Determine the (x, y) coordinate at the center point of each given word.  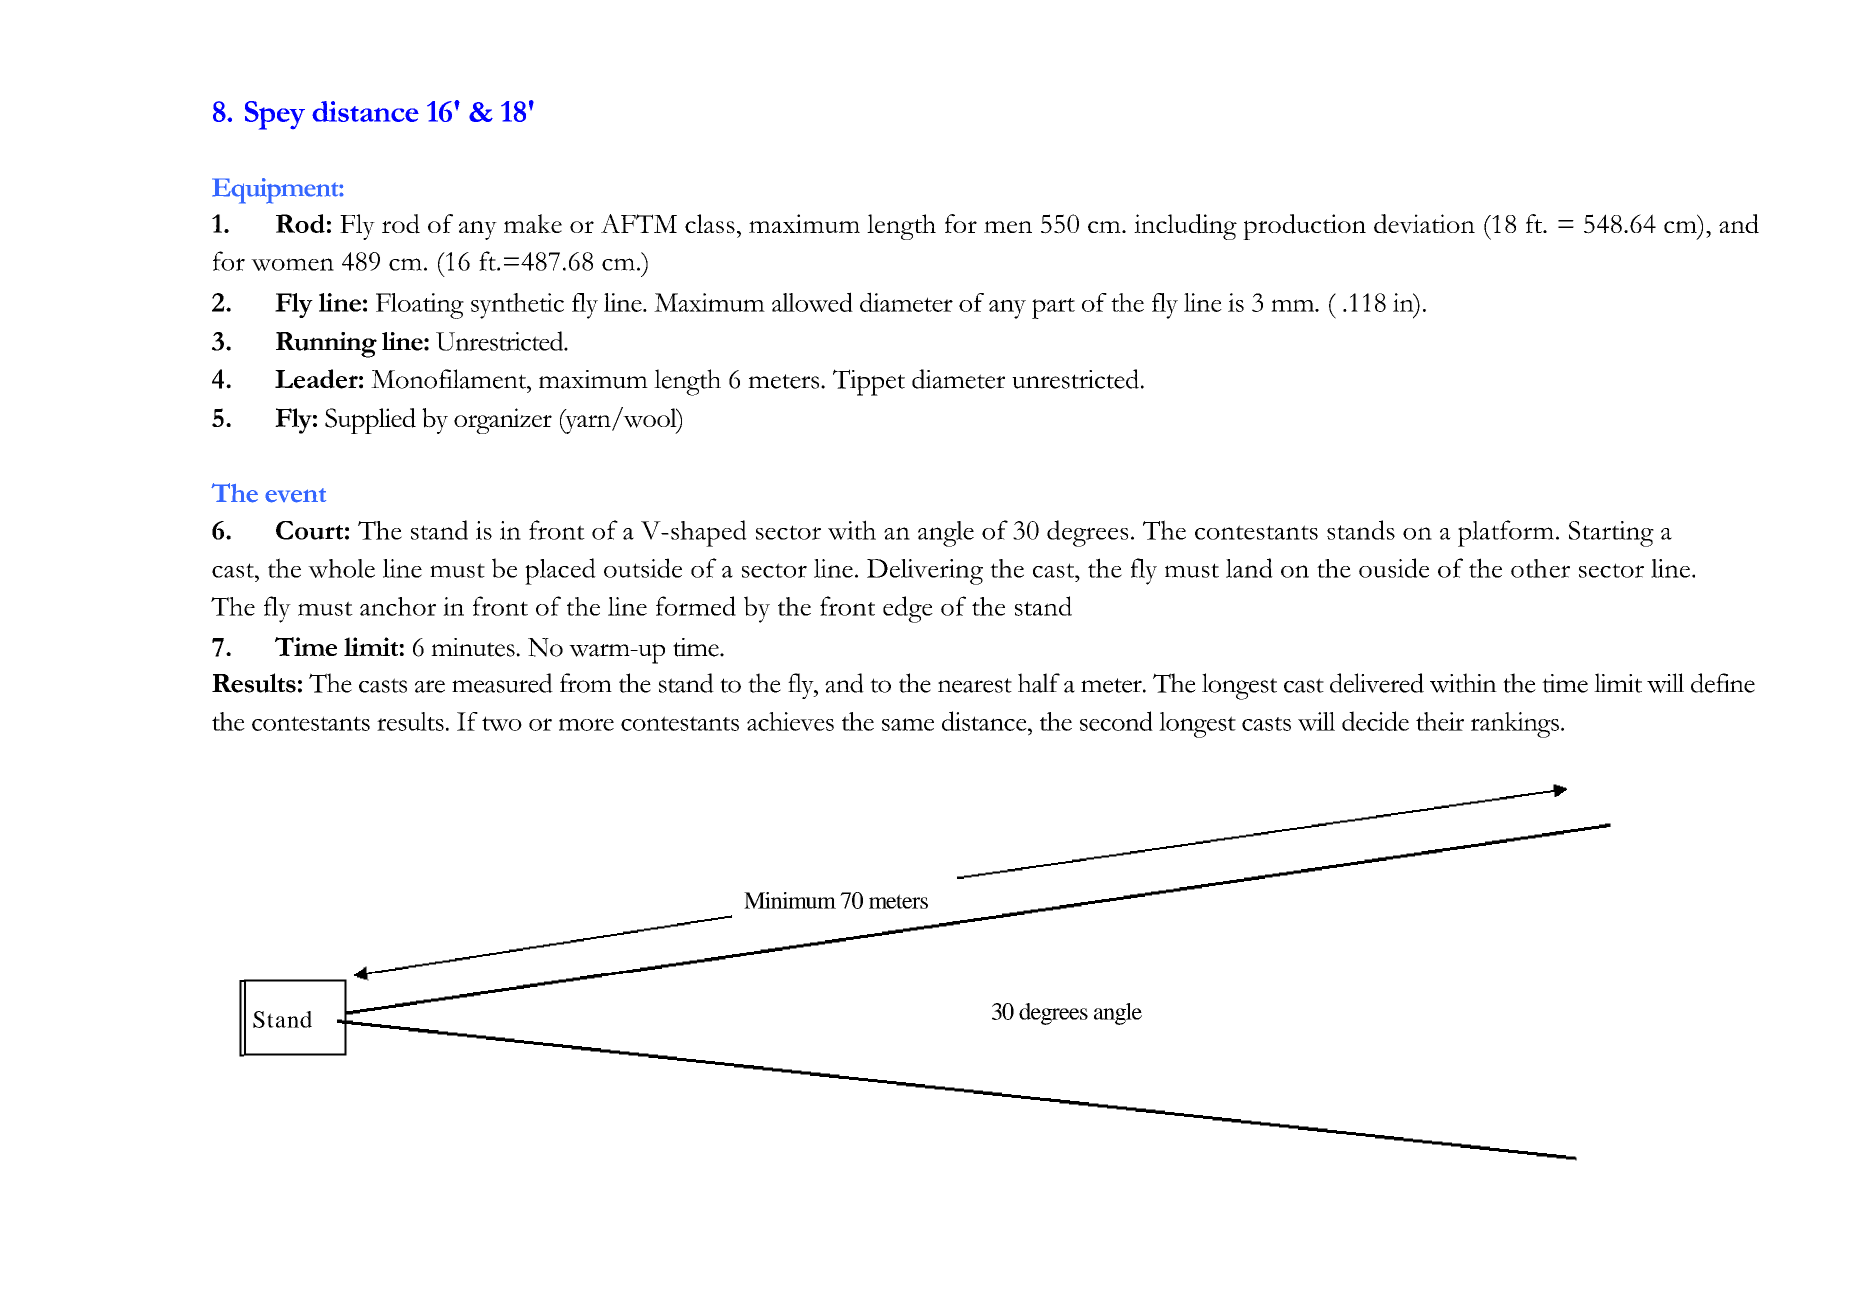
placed (560, 571)
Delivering (925, 572)
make (533, 223)
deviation (1424, 224)
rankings (1515, 725)
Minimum (790, 900)
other (1540, 568)
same (908, 724)
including (1185, 227)
